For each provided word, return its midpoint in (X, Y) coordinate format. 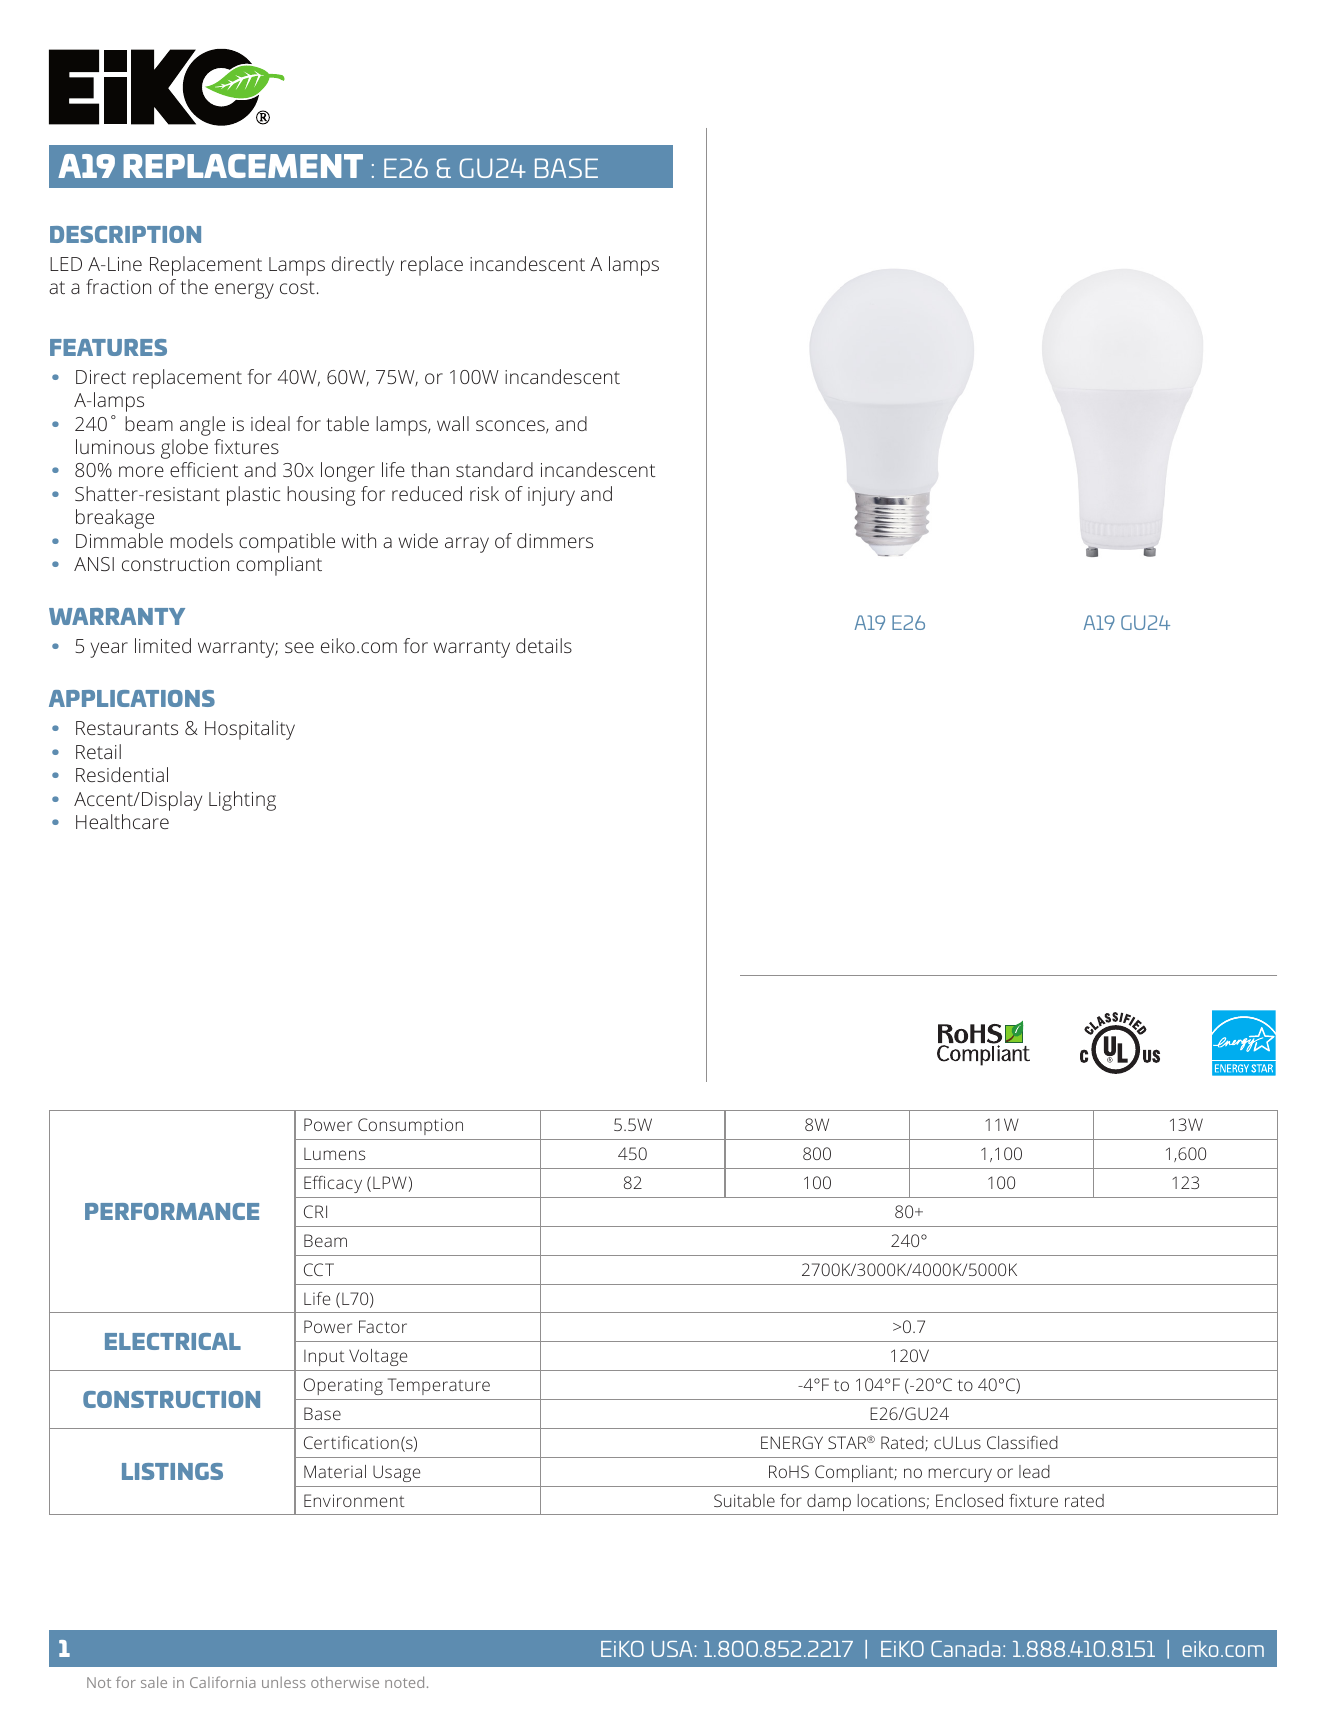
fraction (118, 286)
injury (551, 496)
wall (453, 423)
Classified (1022, 1442)
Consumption (410, 1126)
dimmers (555, 540)
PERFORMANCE (172, 1211)
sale (154, 1682)
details (544, 645)
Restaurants (127, 728)
